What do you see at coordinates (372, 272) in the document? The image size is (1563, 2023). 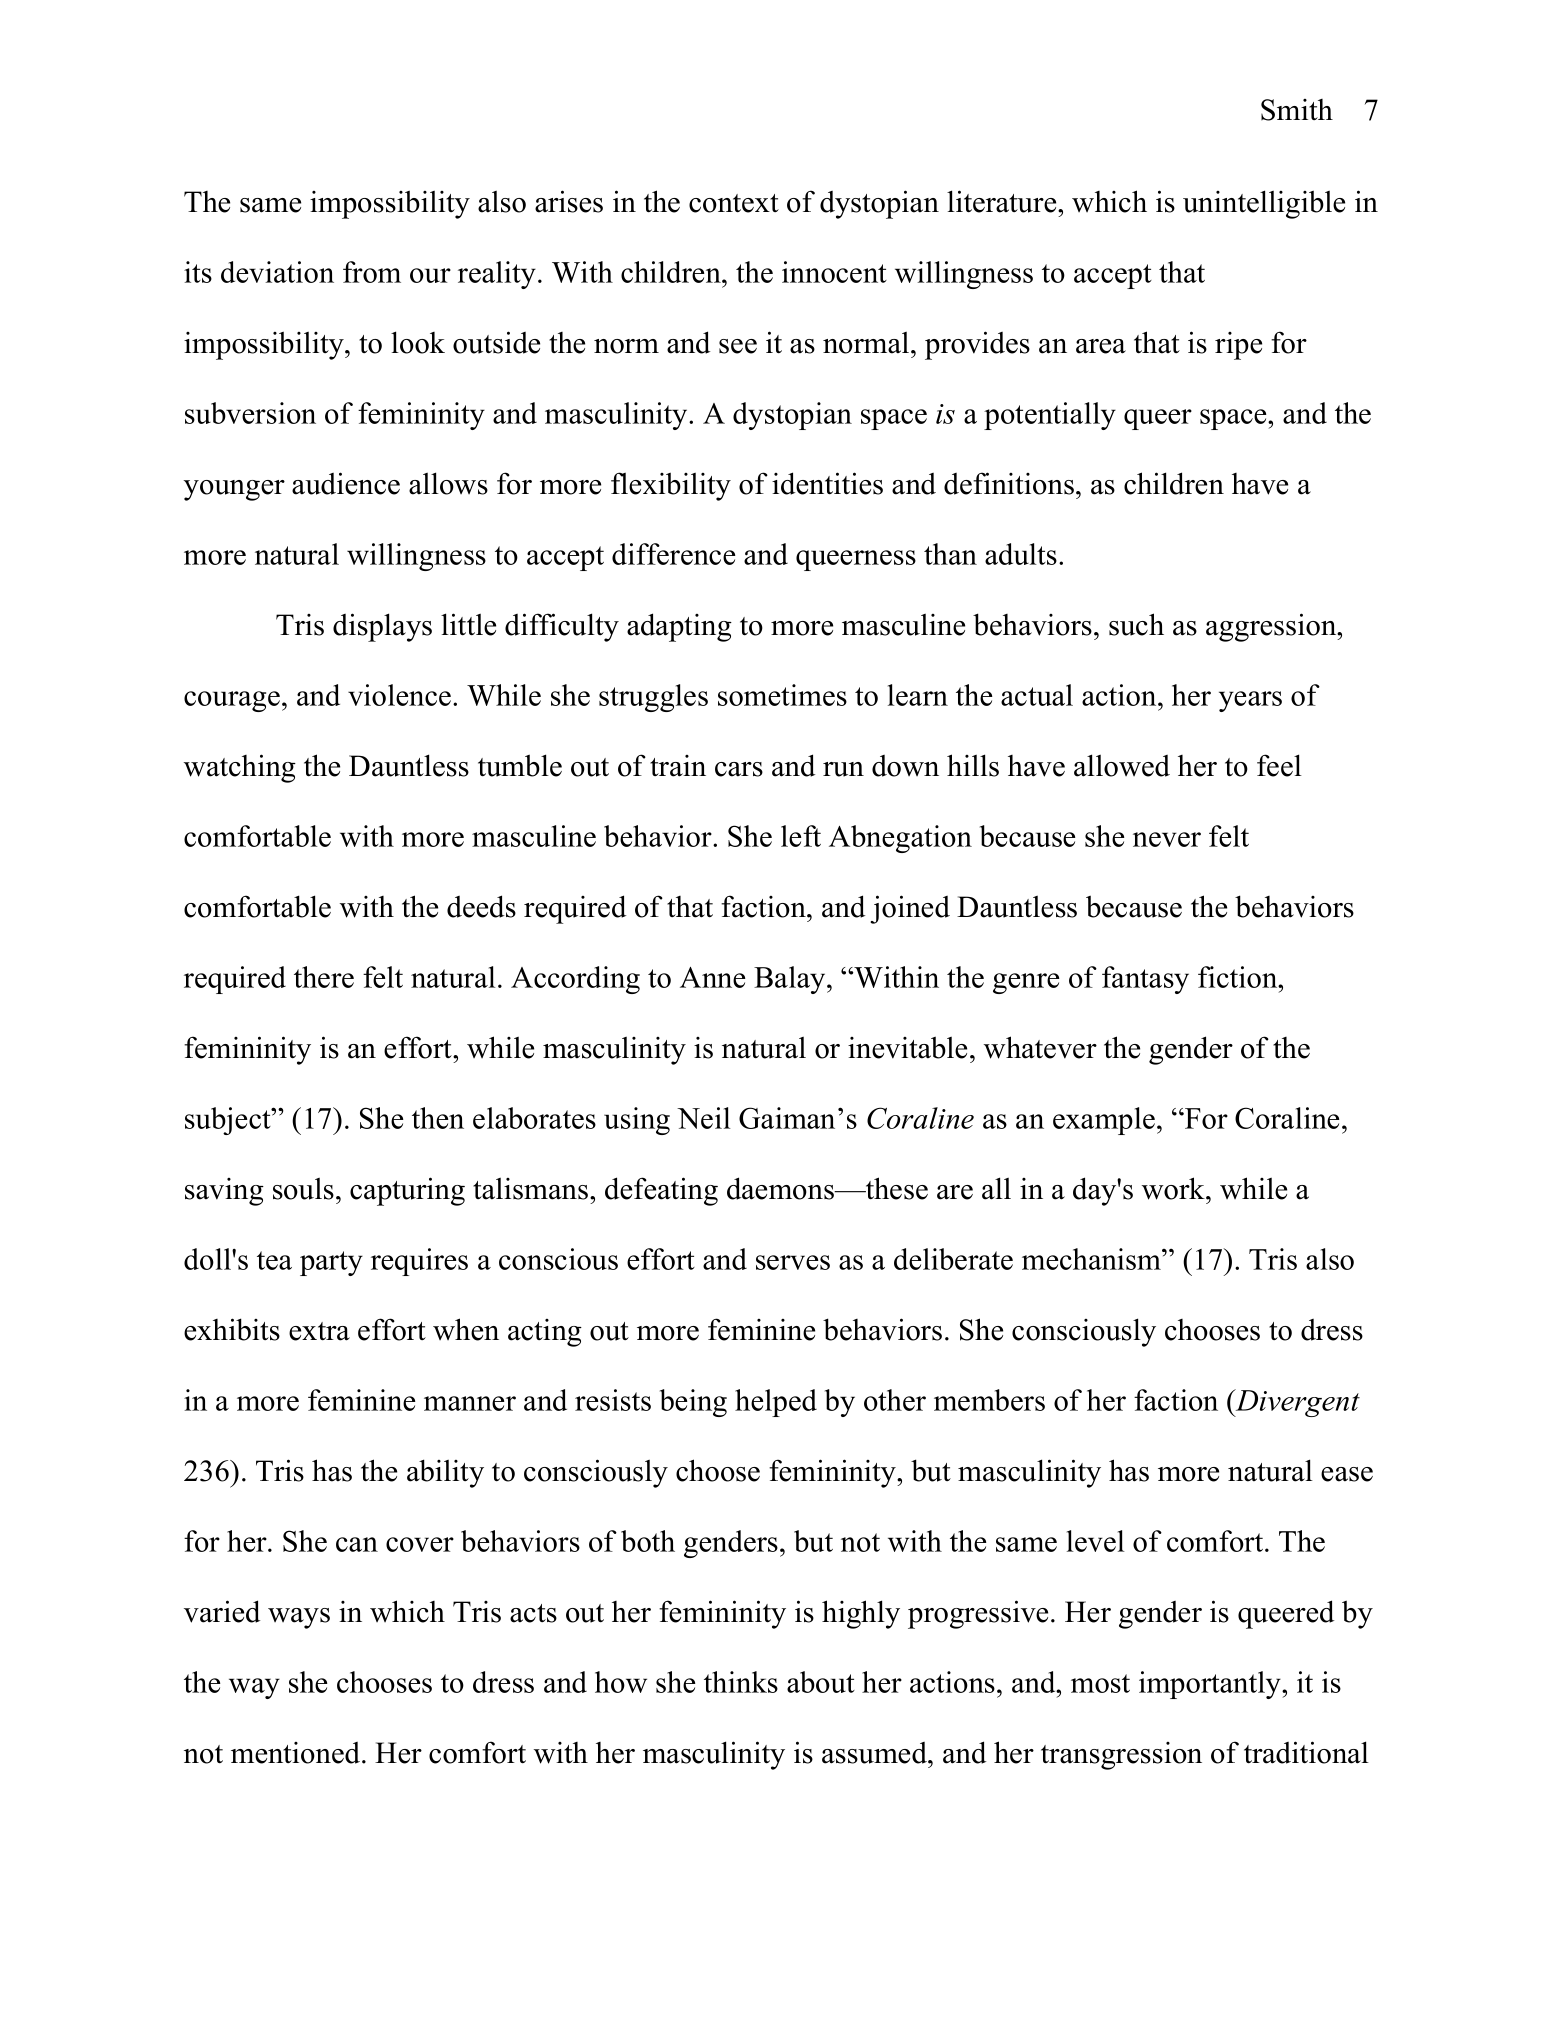 I see `from` at bounding box center [372, 272].
